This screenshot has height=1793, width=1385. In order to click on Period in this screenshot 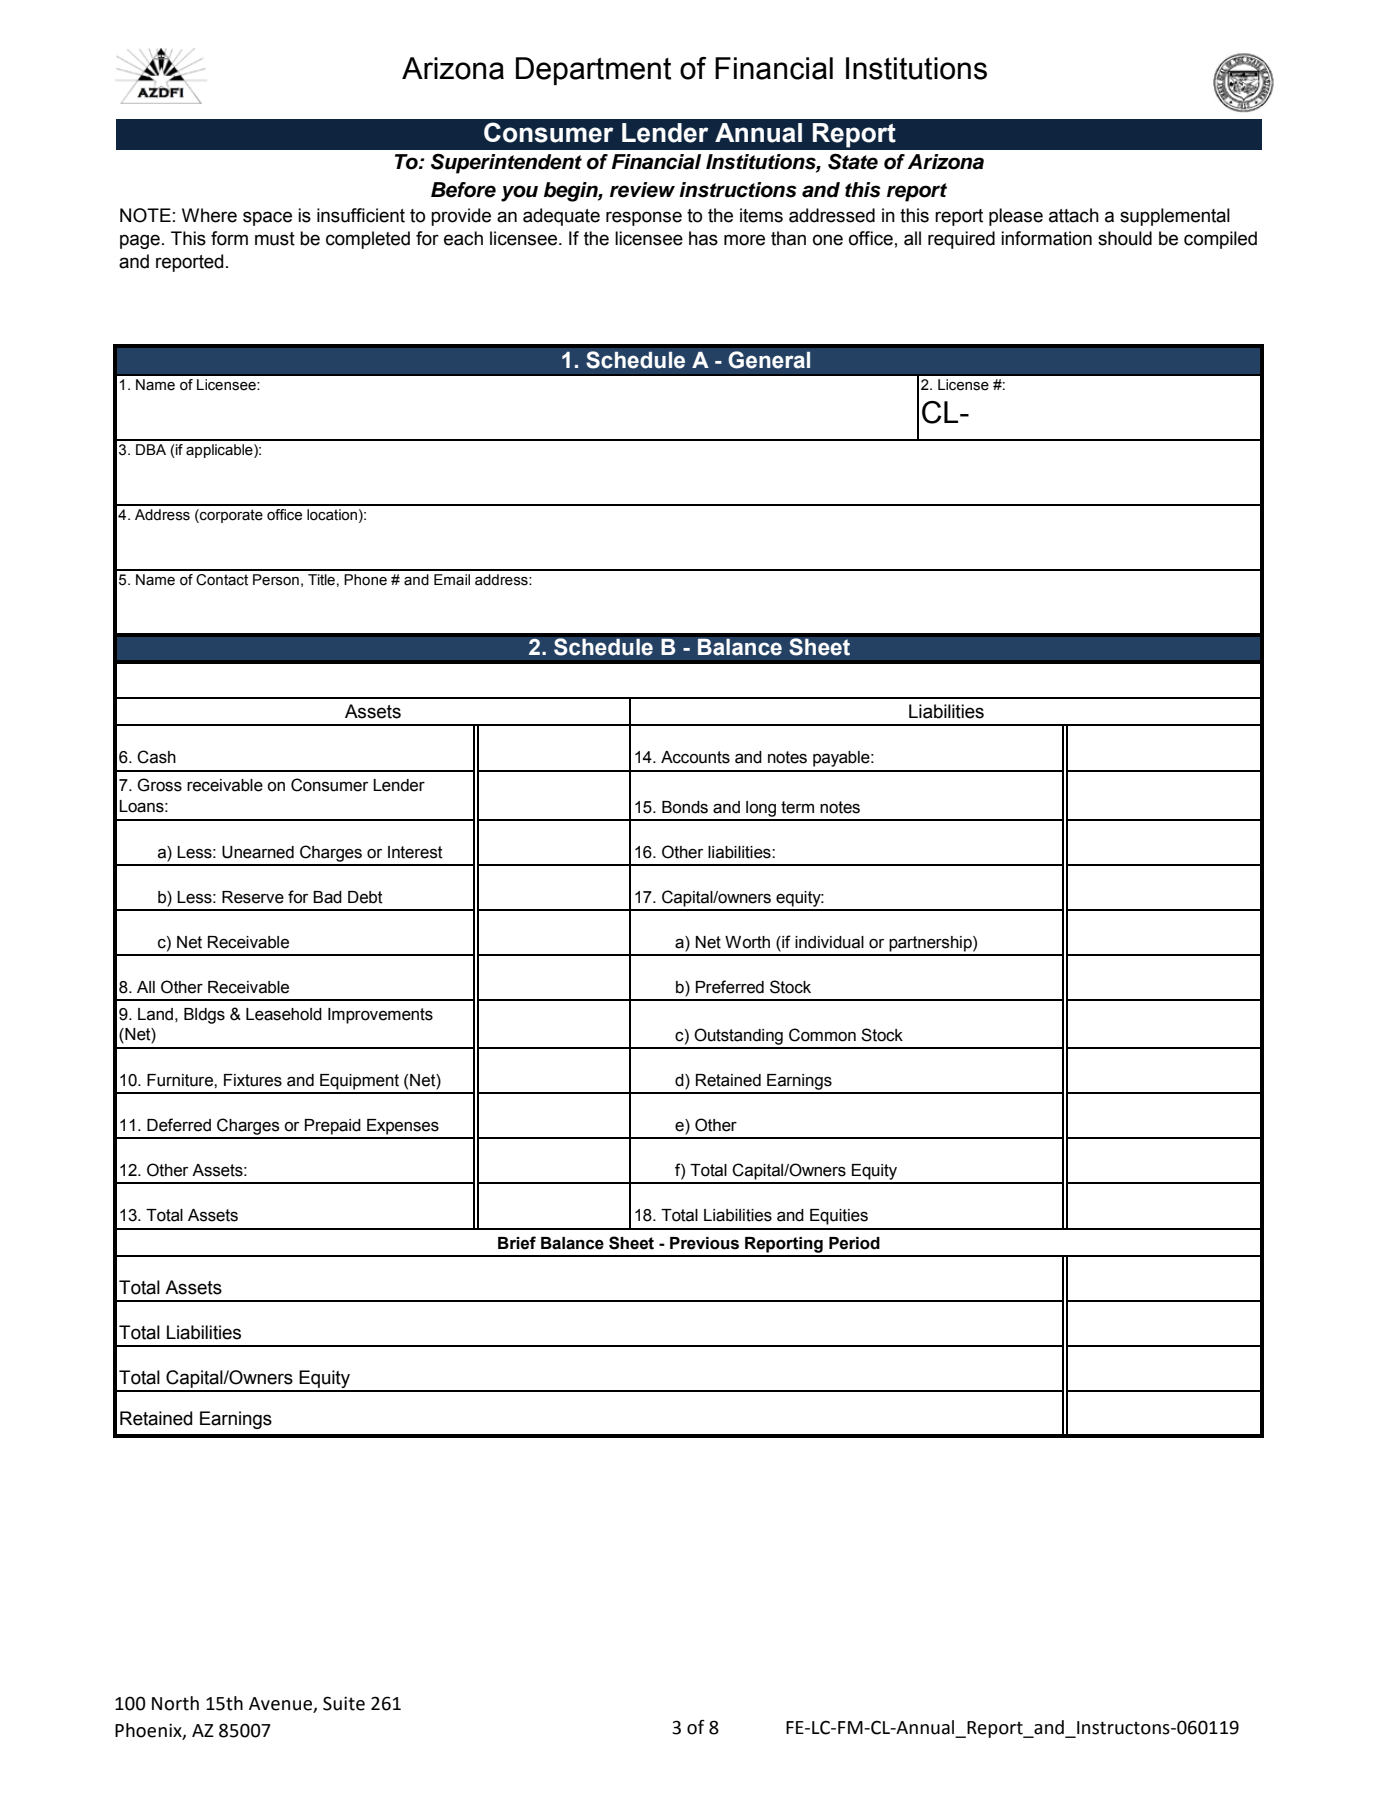, I will do `click(854, 1243)`.
